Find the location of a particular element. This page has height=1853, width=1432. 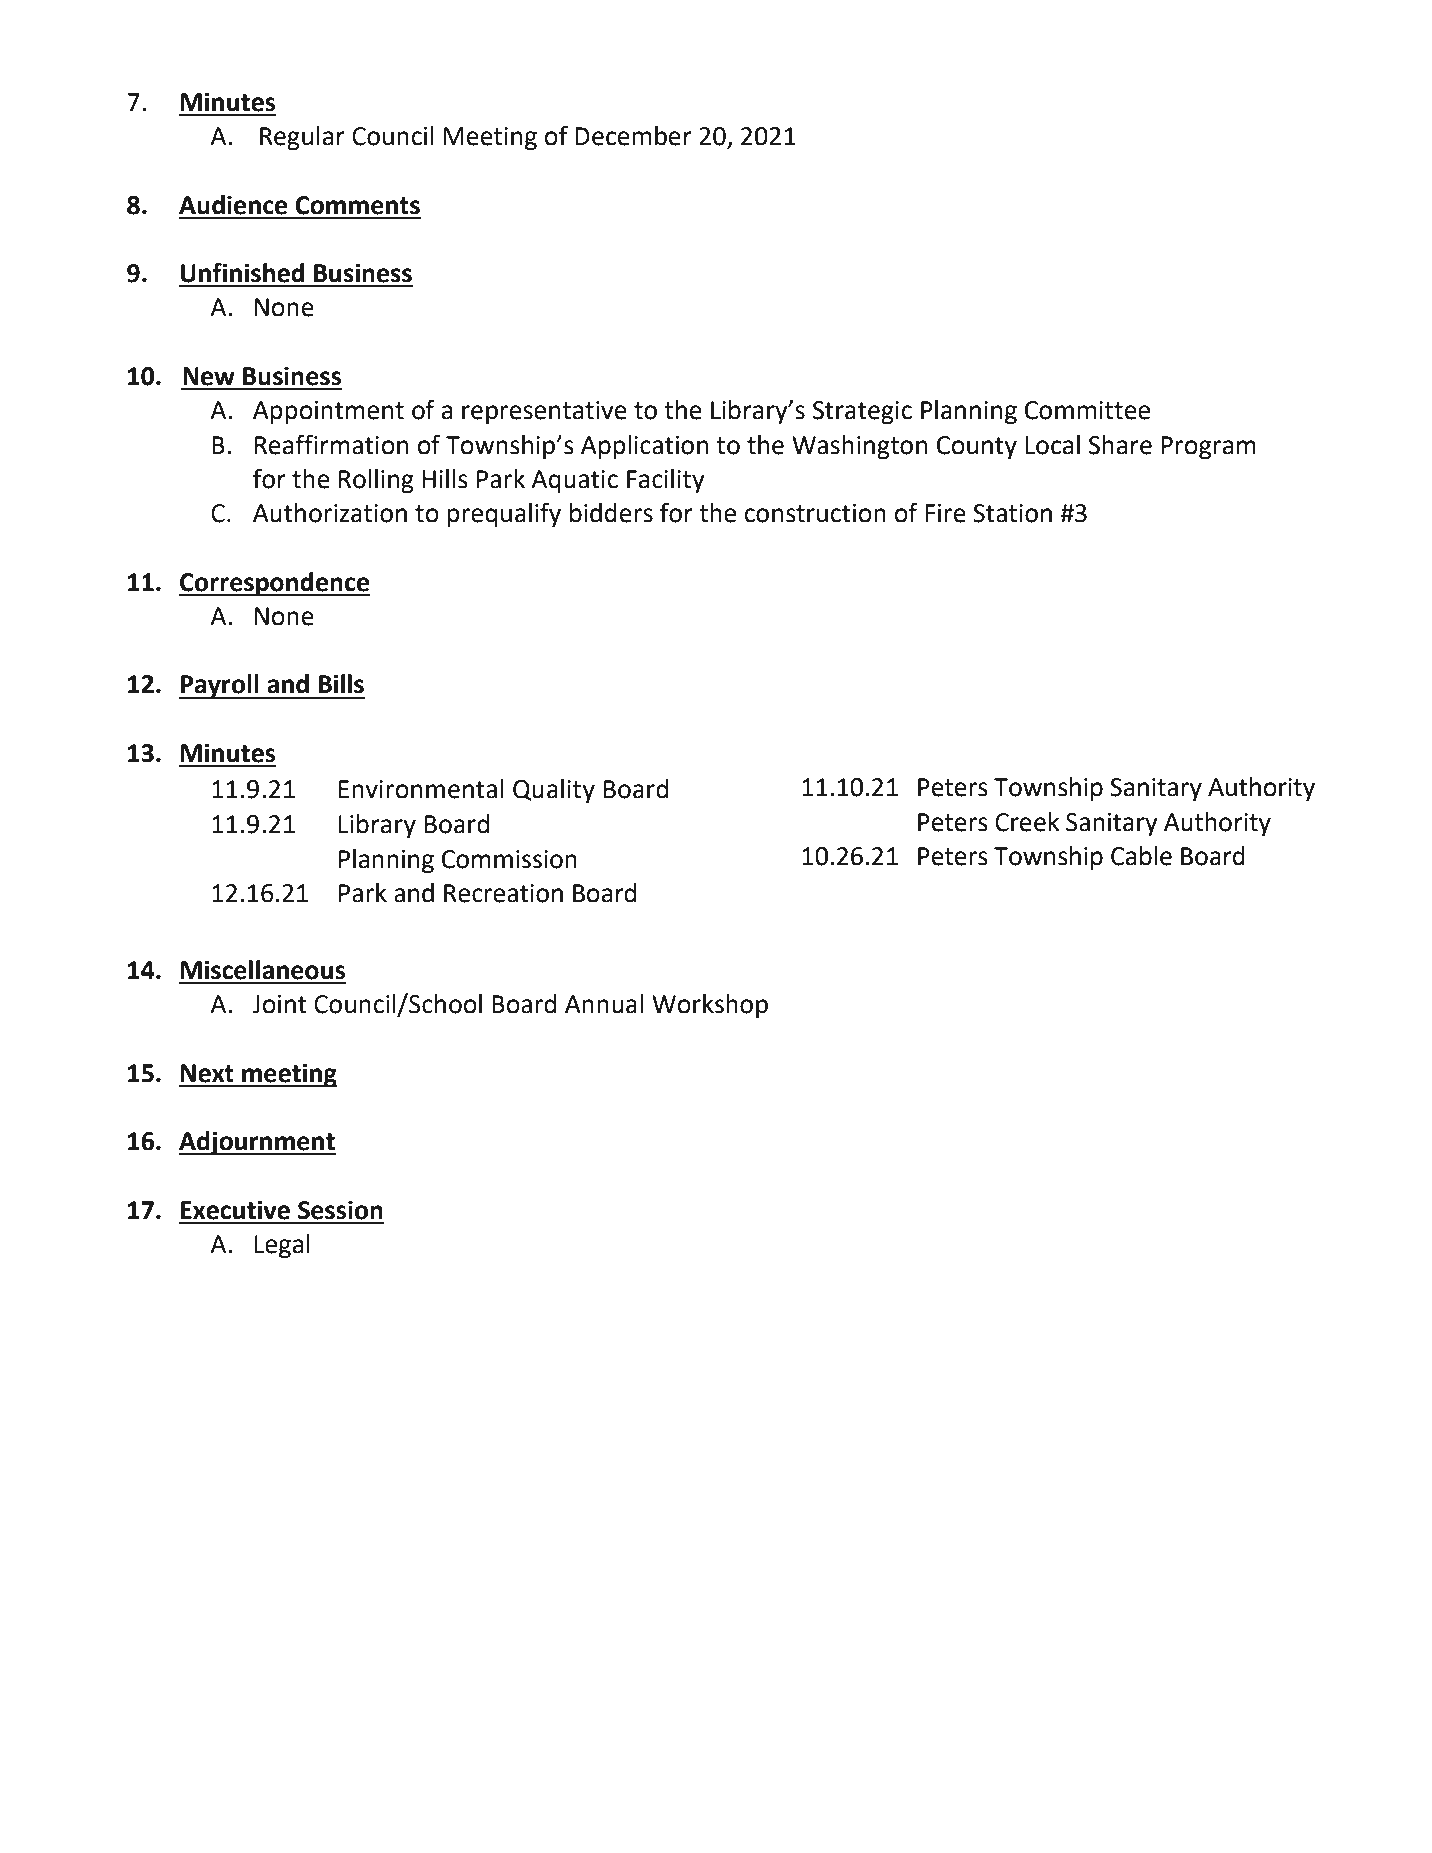

Legal is located at coordinates (282, 1246).
